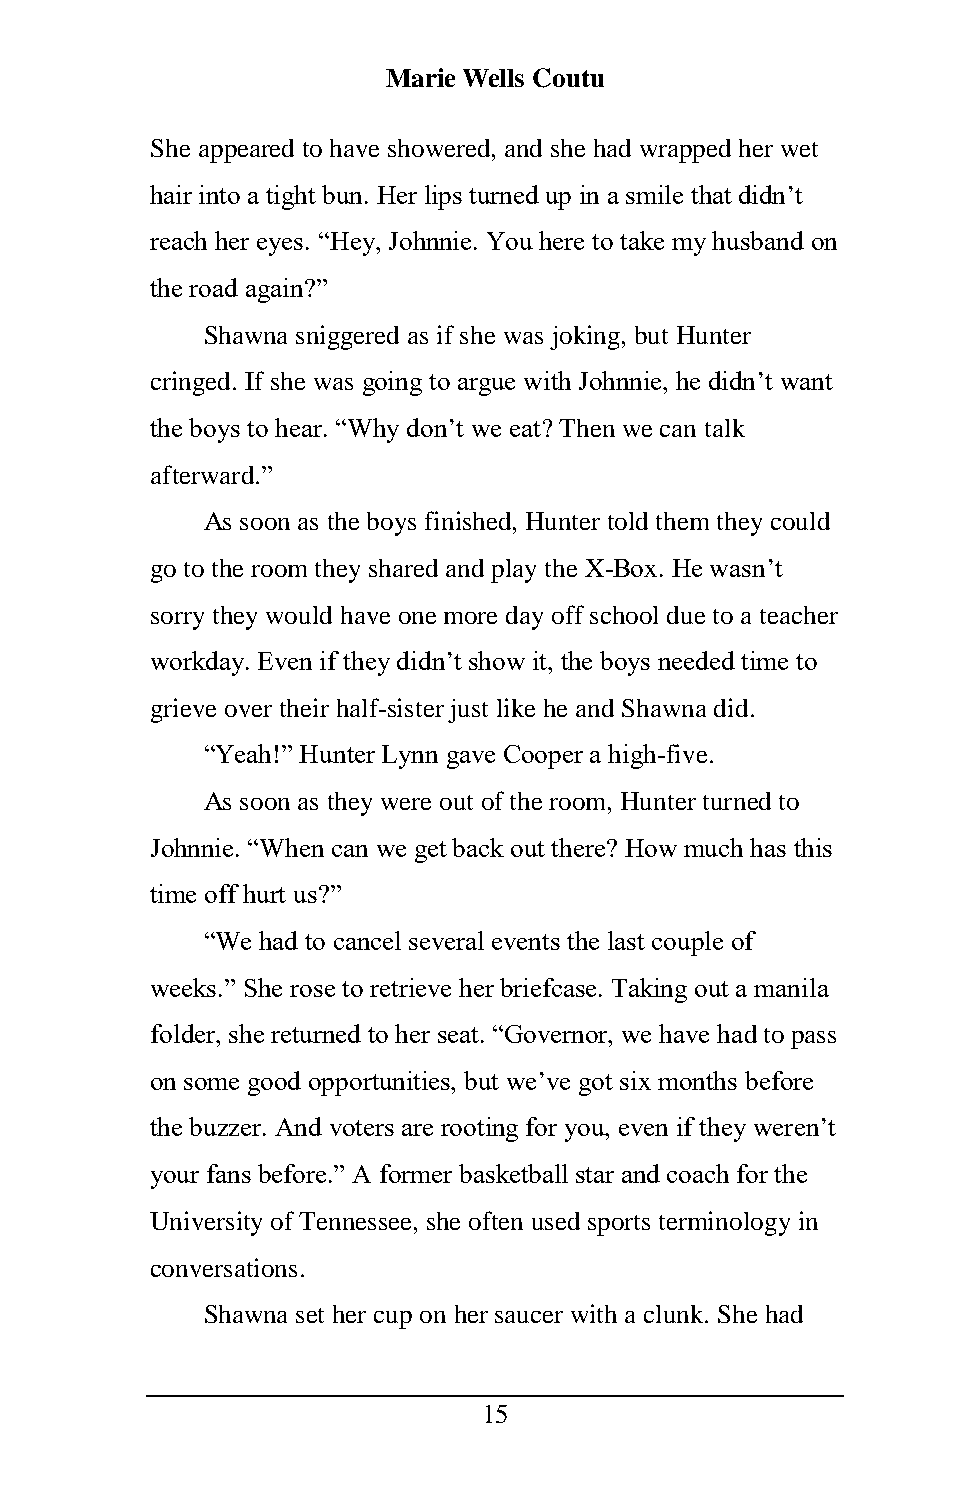  Describe the element at coordinates (486, 387) in the screenshot. I see `argue` at that location.
